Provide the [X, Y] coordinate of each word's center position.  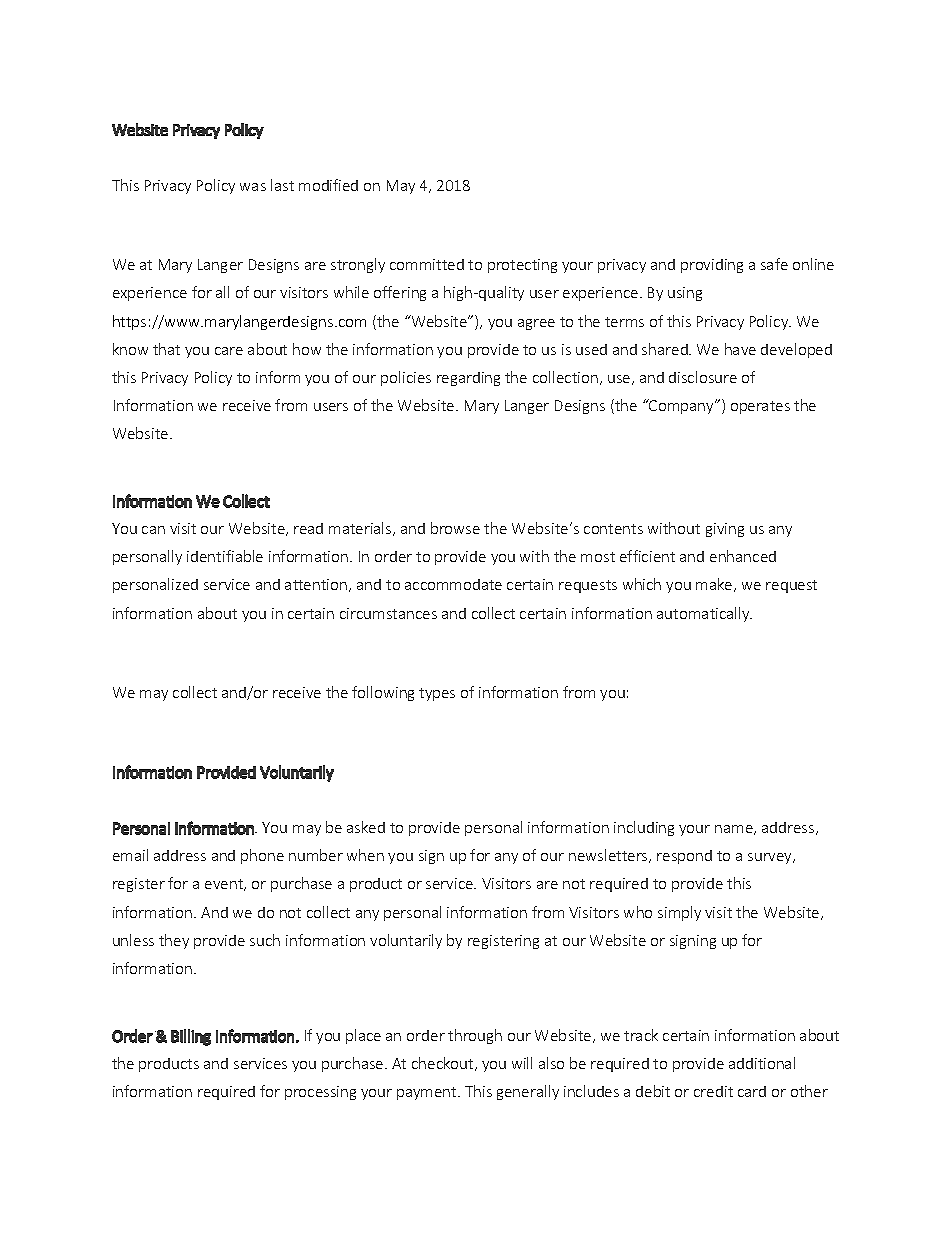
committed [427, 264]
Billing [191, 1037]
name [735, 830]
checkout [444, 1064]
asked [366, 827]
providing [712, 266]
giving [725, 530]
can [153, 530]
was [253, 187]
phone [262, 856]
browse [455, 528]
